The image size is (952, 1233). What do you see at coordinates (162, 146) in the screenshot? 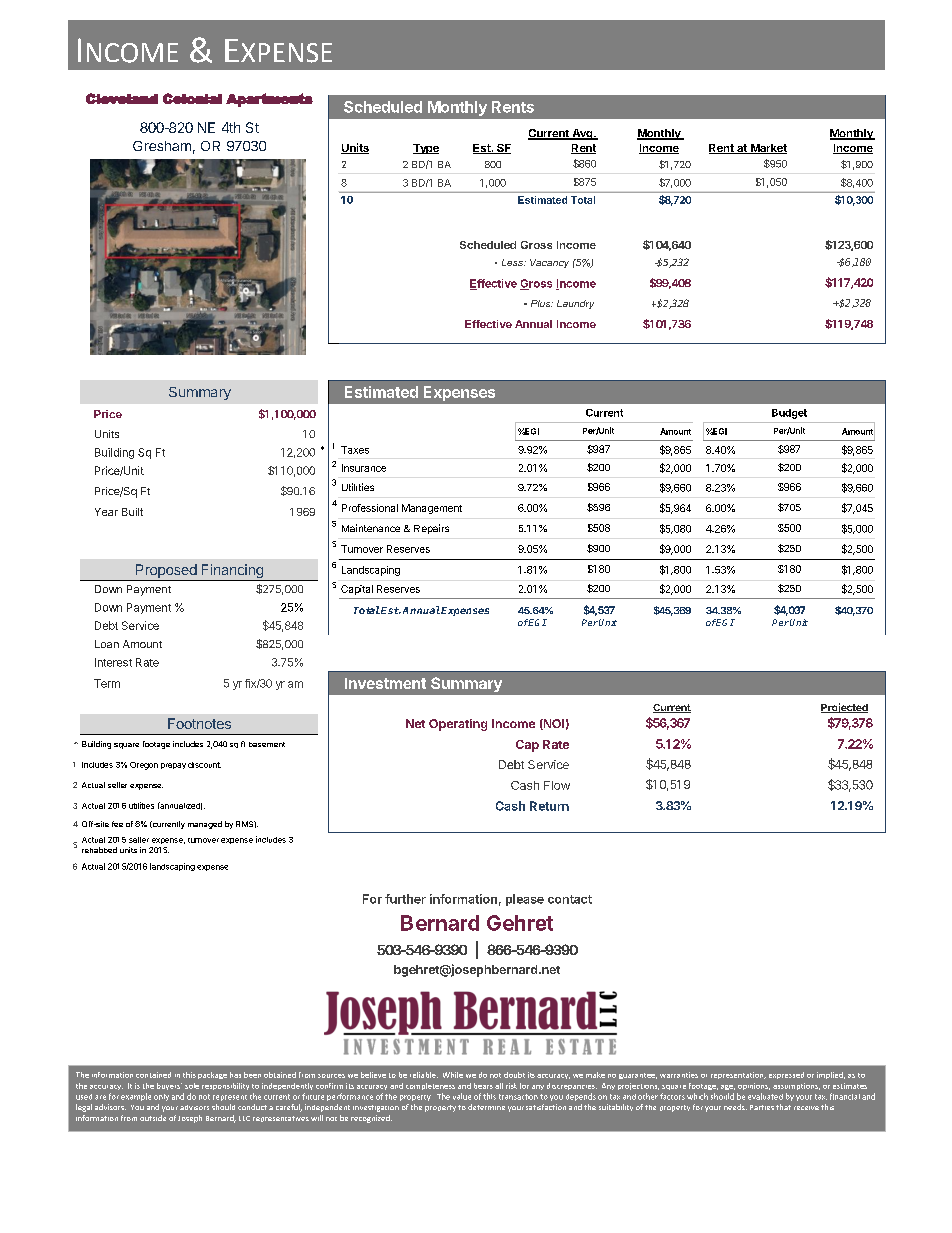
I see `Gresham` at bounding box center [162, 146].
